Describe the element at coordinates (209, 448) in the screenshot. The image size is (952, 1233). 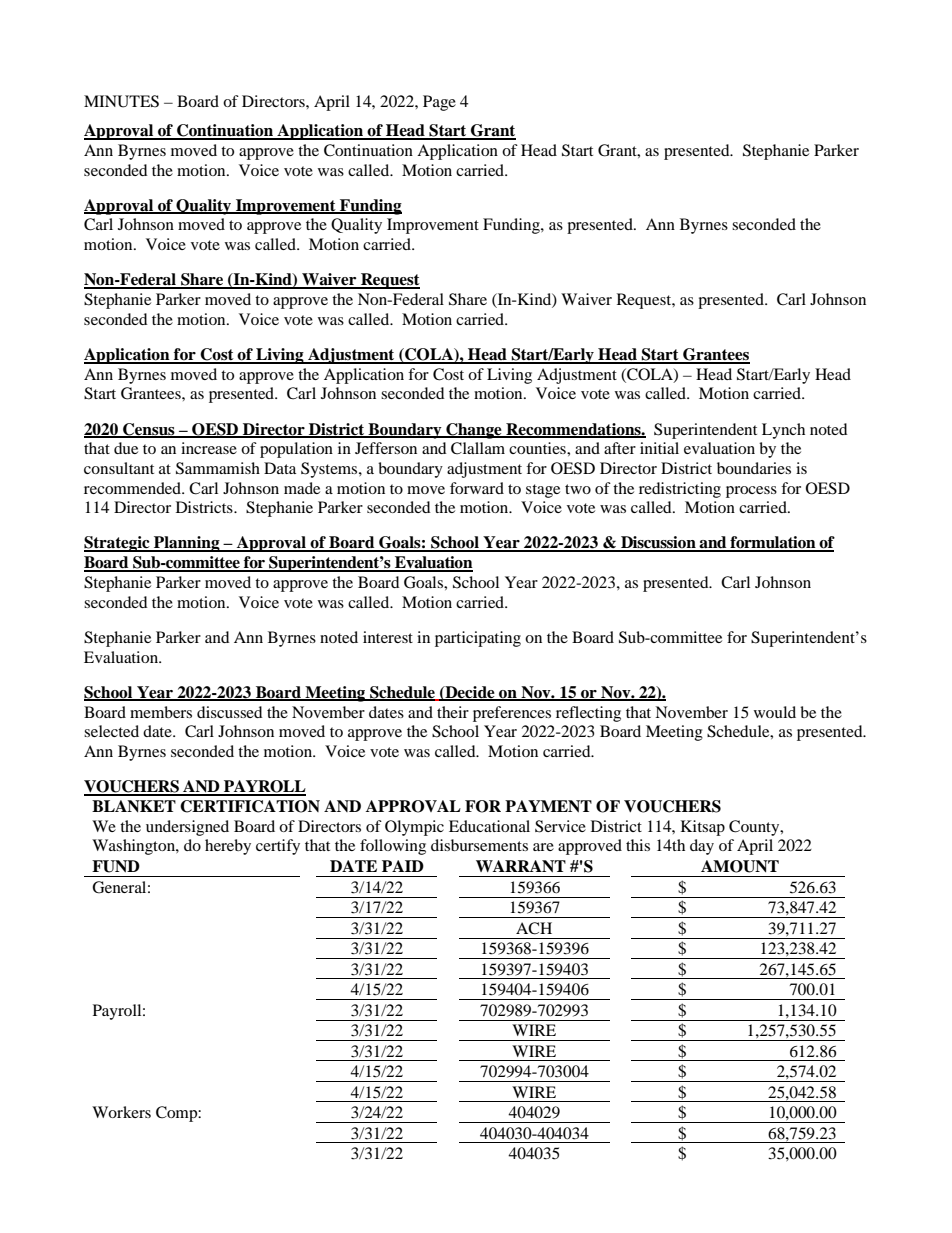
I see `increase` at that location.
